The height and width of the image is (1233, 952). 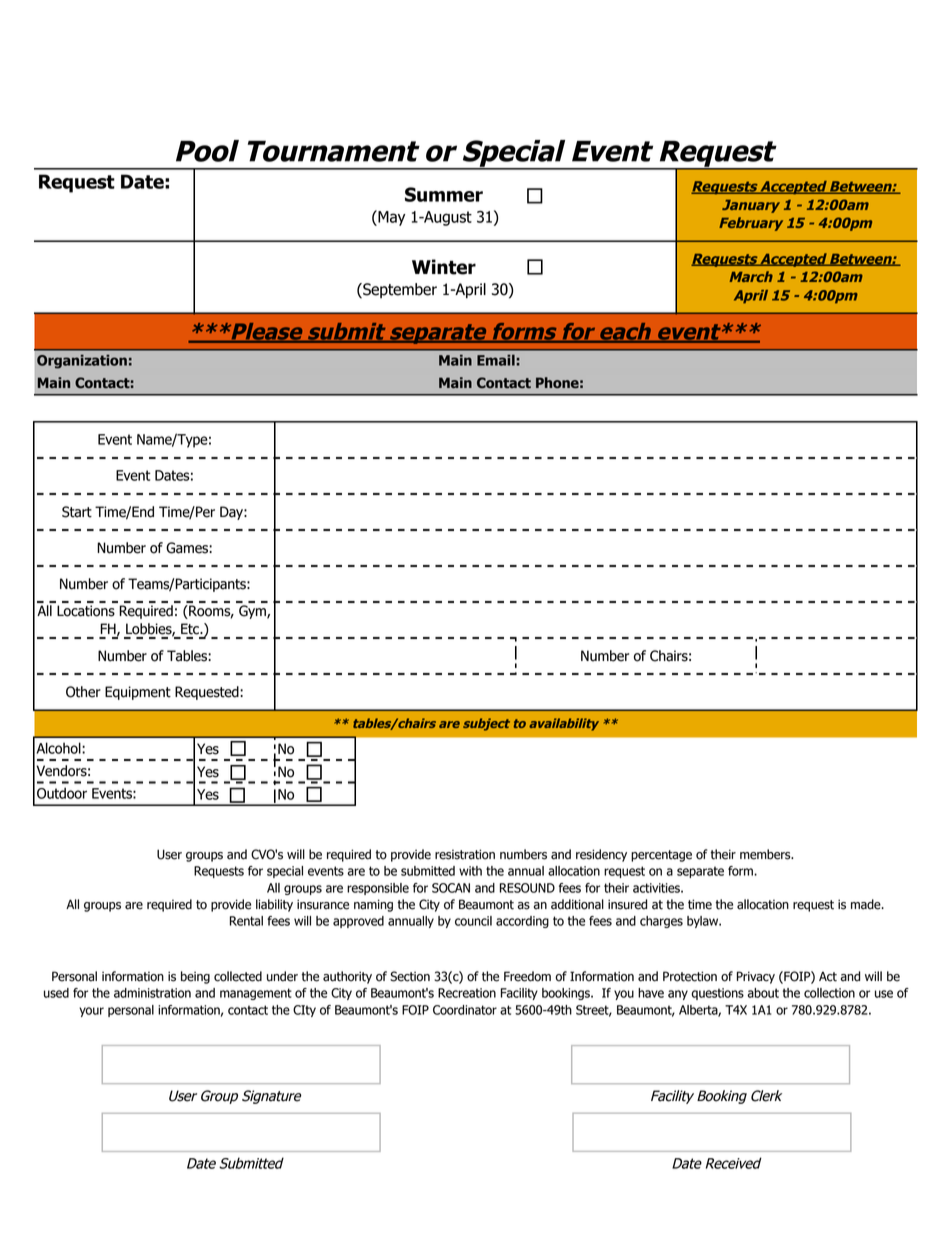 I want to click on with, so click(x=470, y=871).
